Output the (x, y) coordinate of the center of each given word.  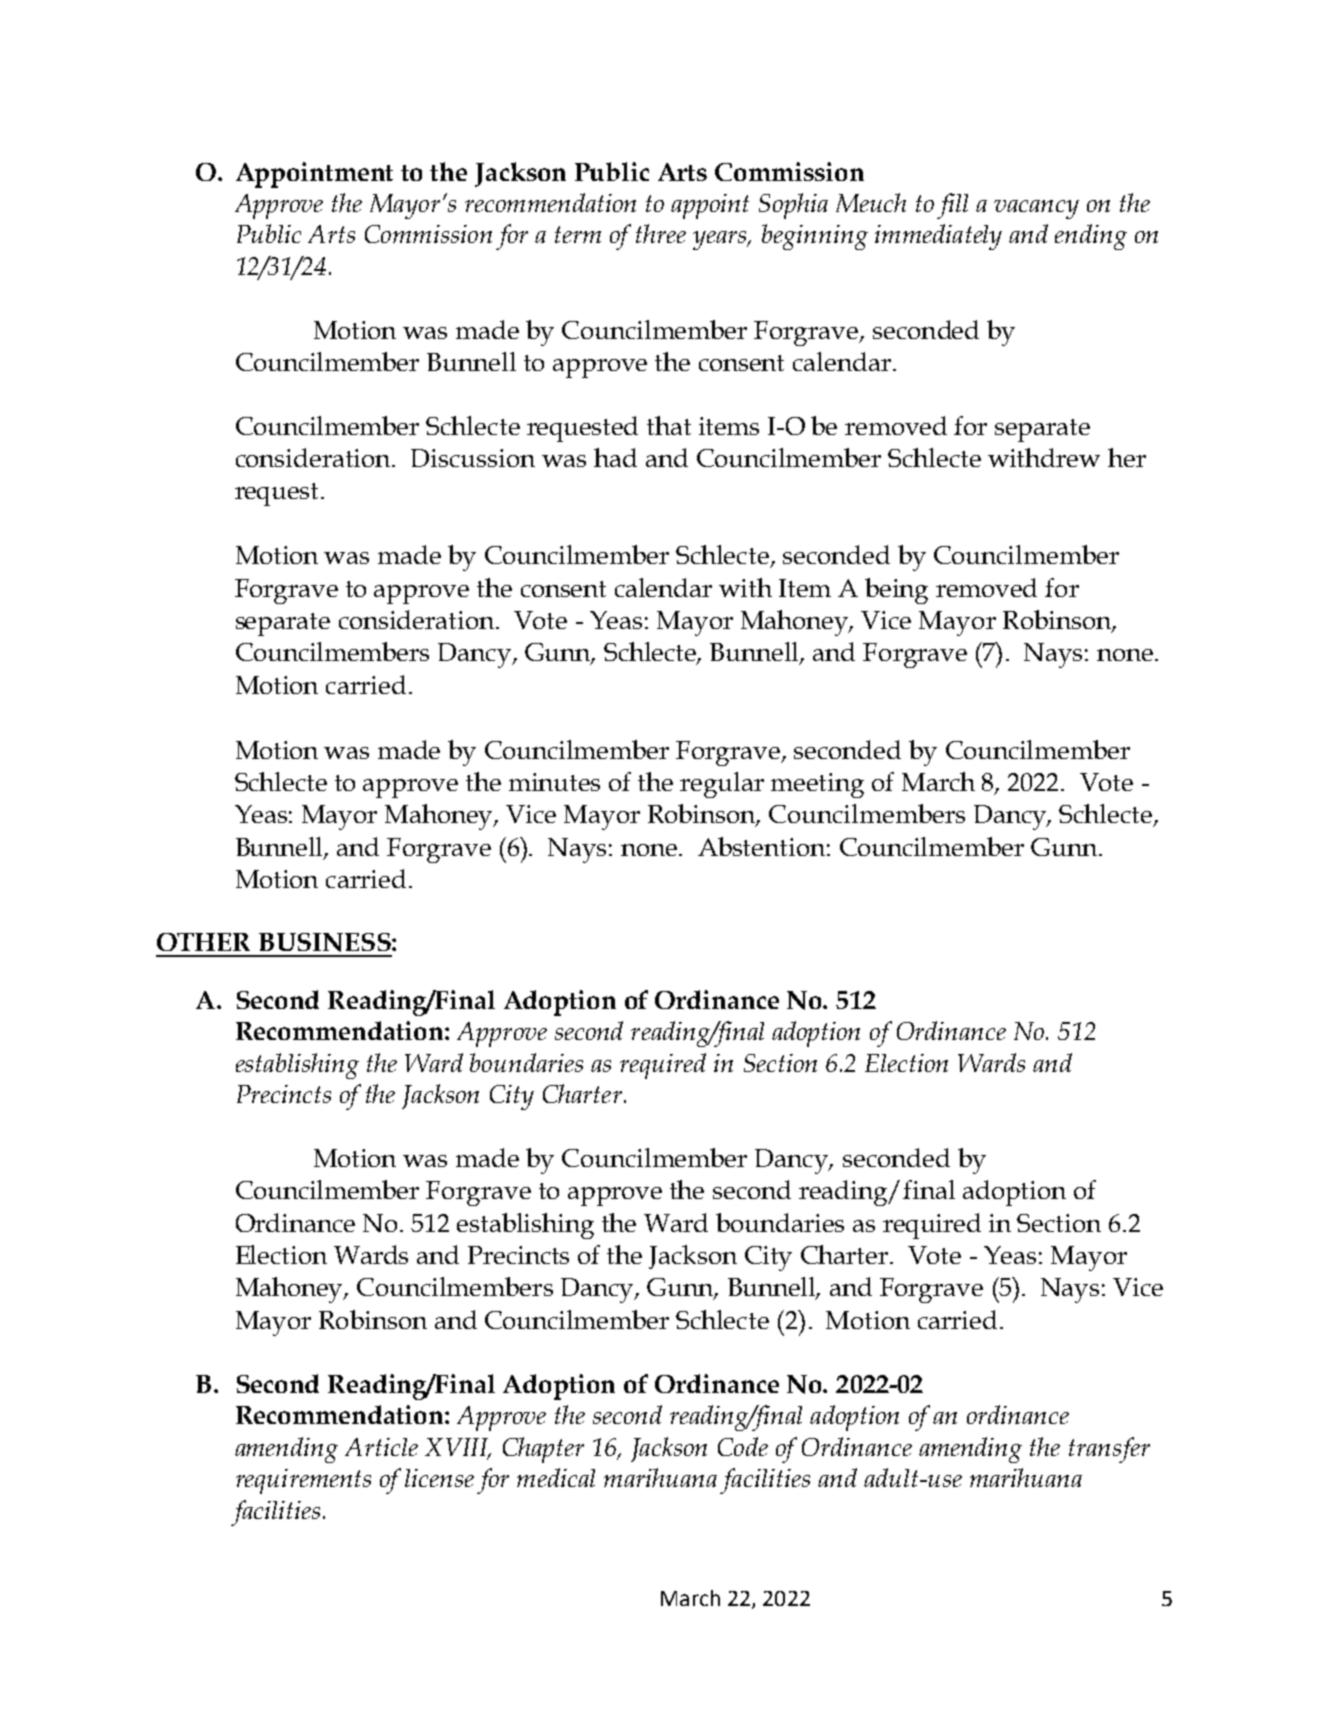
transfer (1109, 1450)
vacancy (1036, 209)
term (578, 234)
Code (743, 1446)
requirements (303, 1481)
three (661, 233)
